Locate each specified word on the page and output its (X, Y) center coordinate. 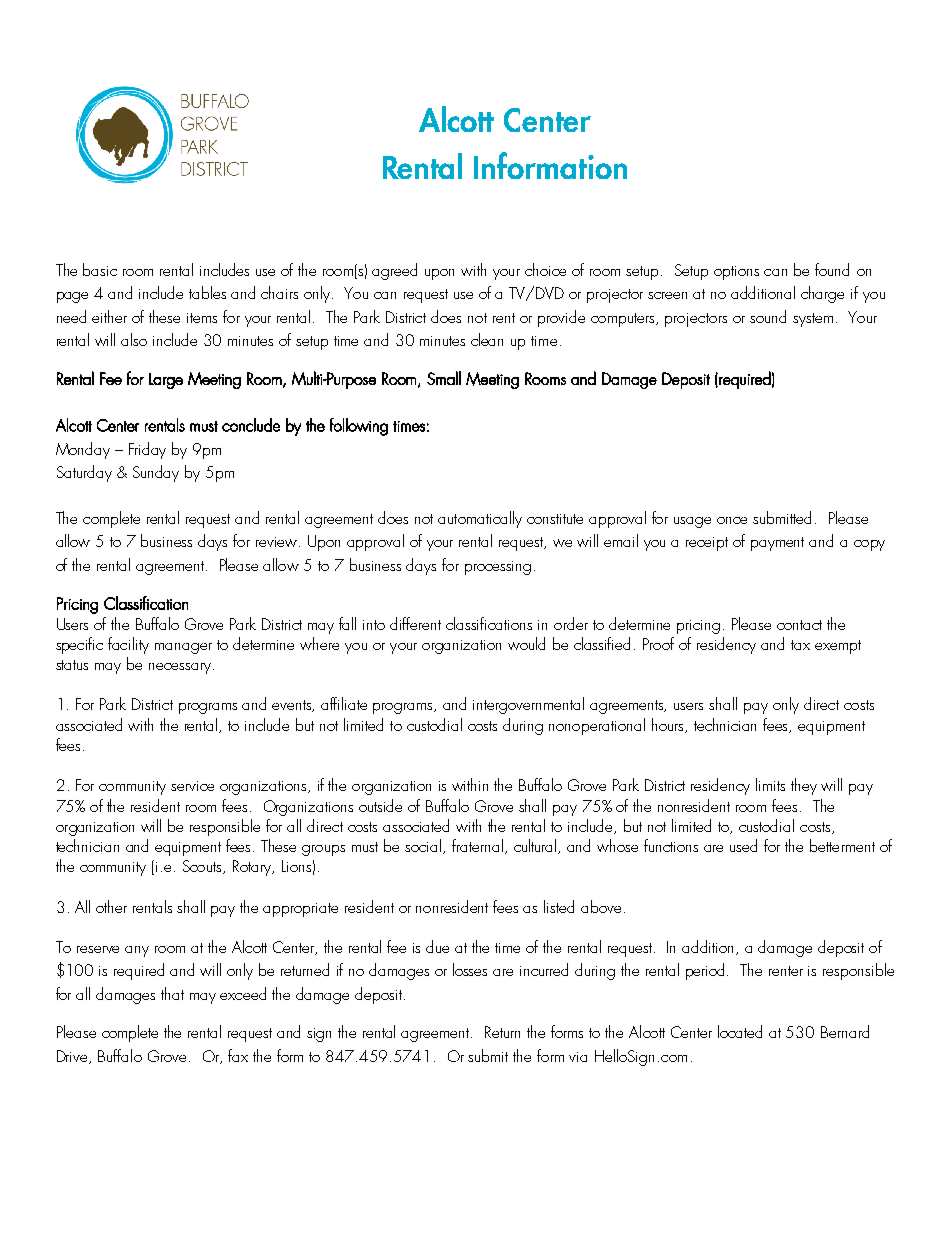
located (740, 1031)
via (578, 1057)
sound (768, 316)
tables (207, 292)
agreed (394, 271)
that (172, 993)
